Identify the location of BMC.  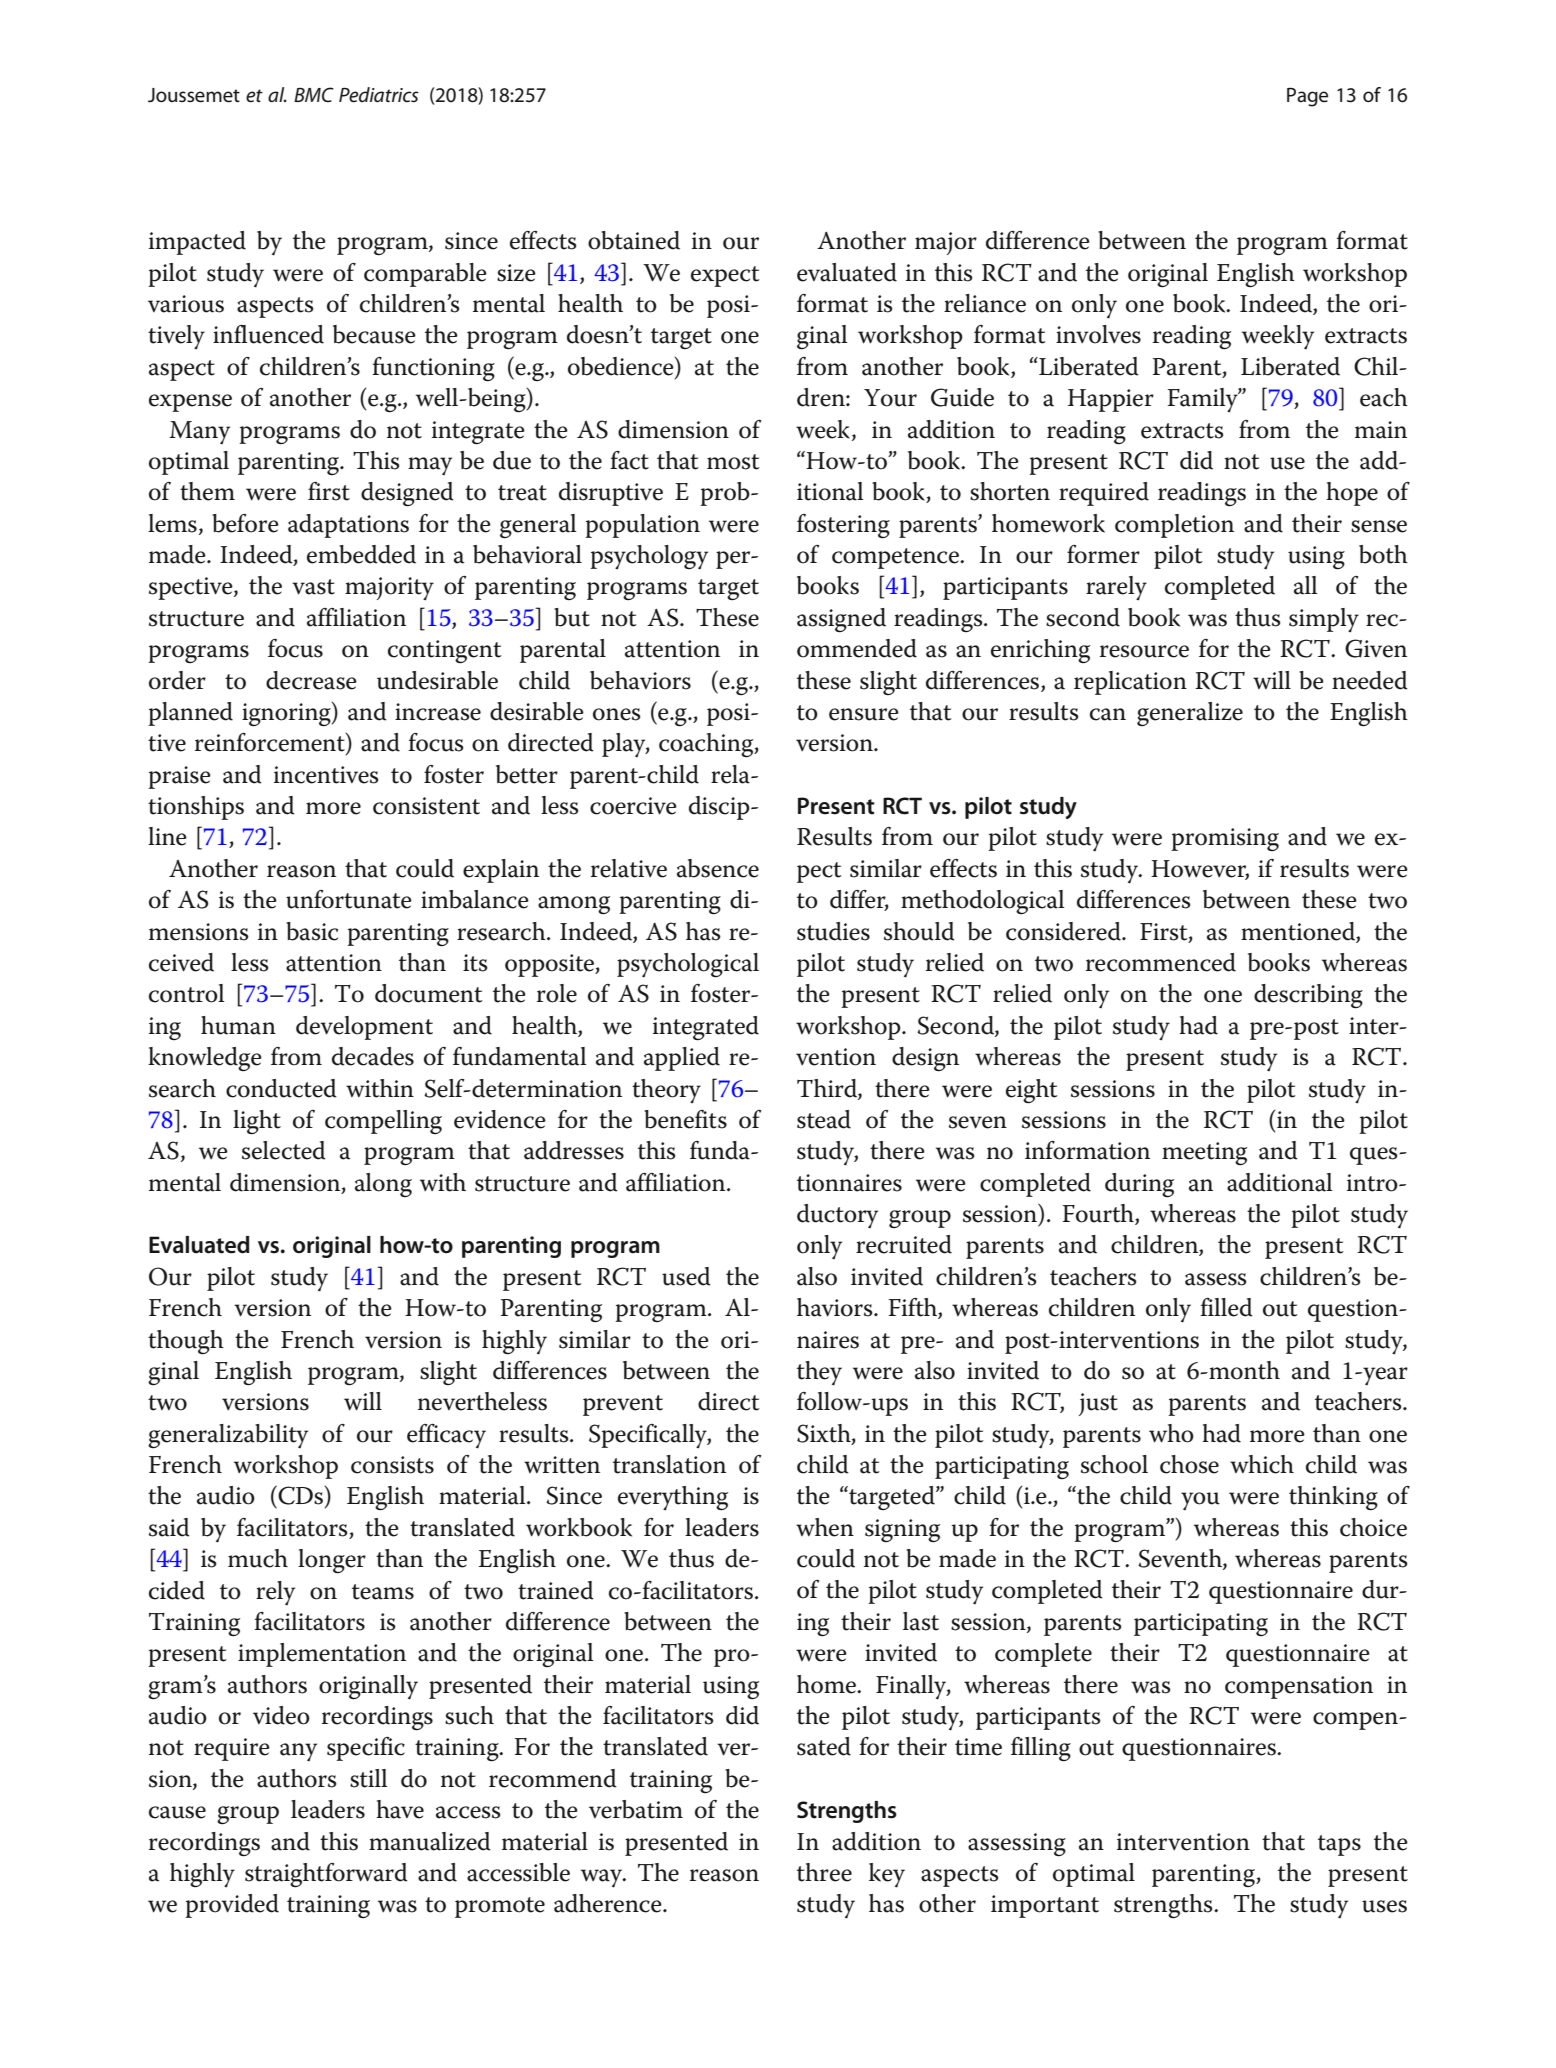
(314, 95).
